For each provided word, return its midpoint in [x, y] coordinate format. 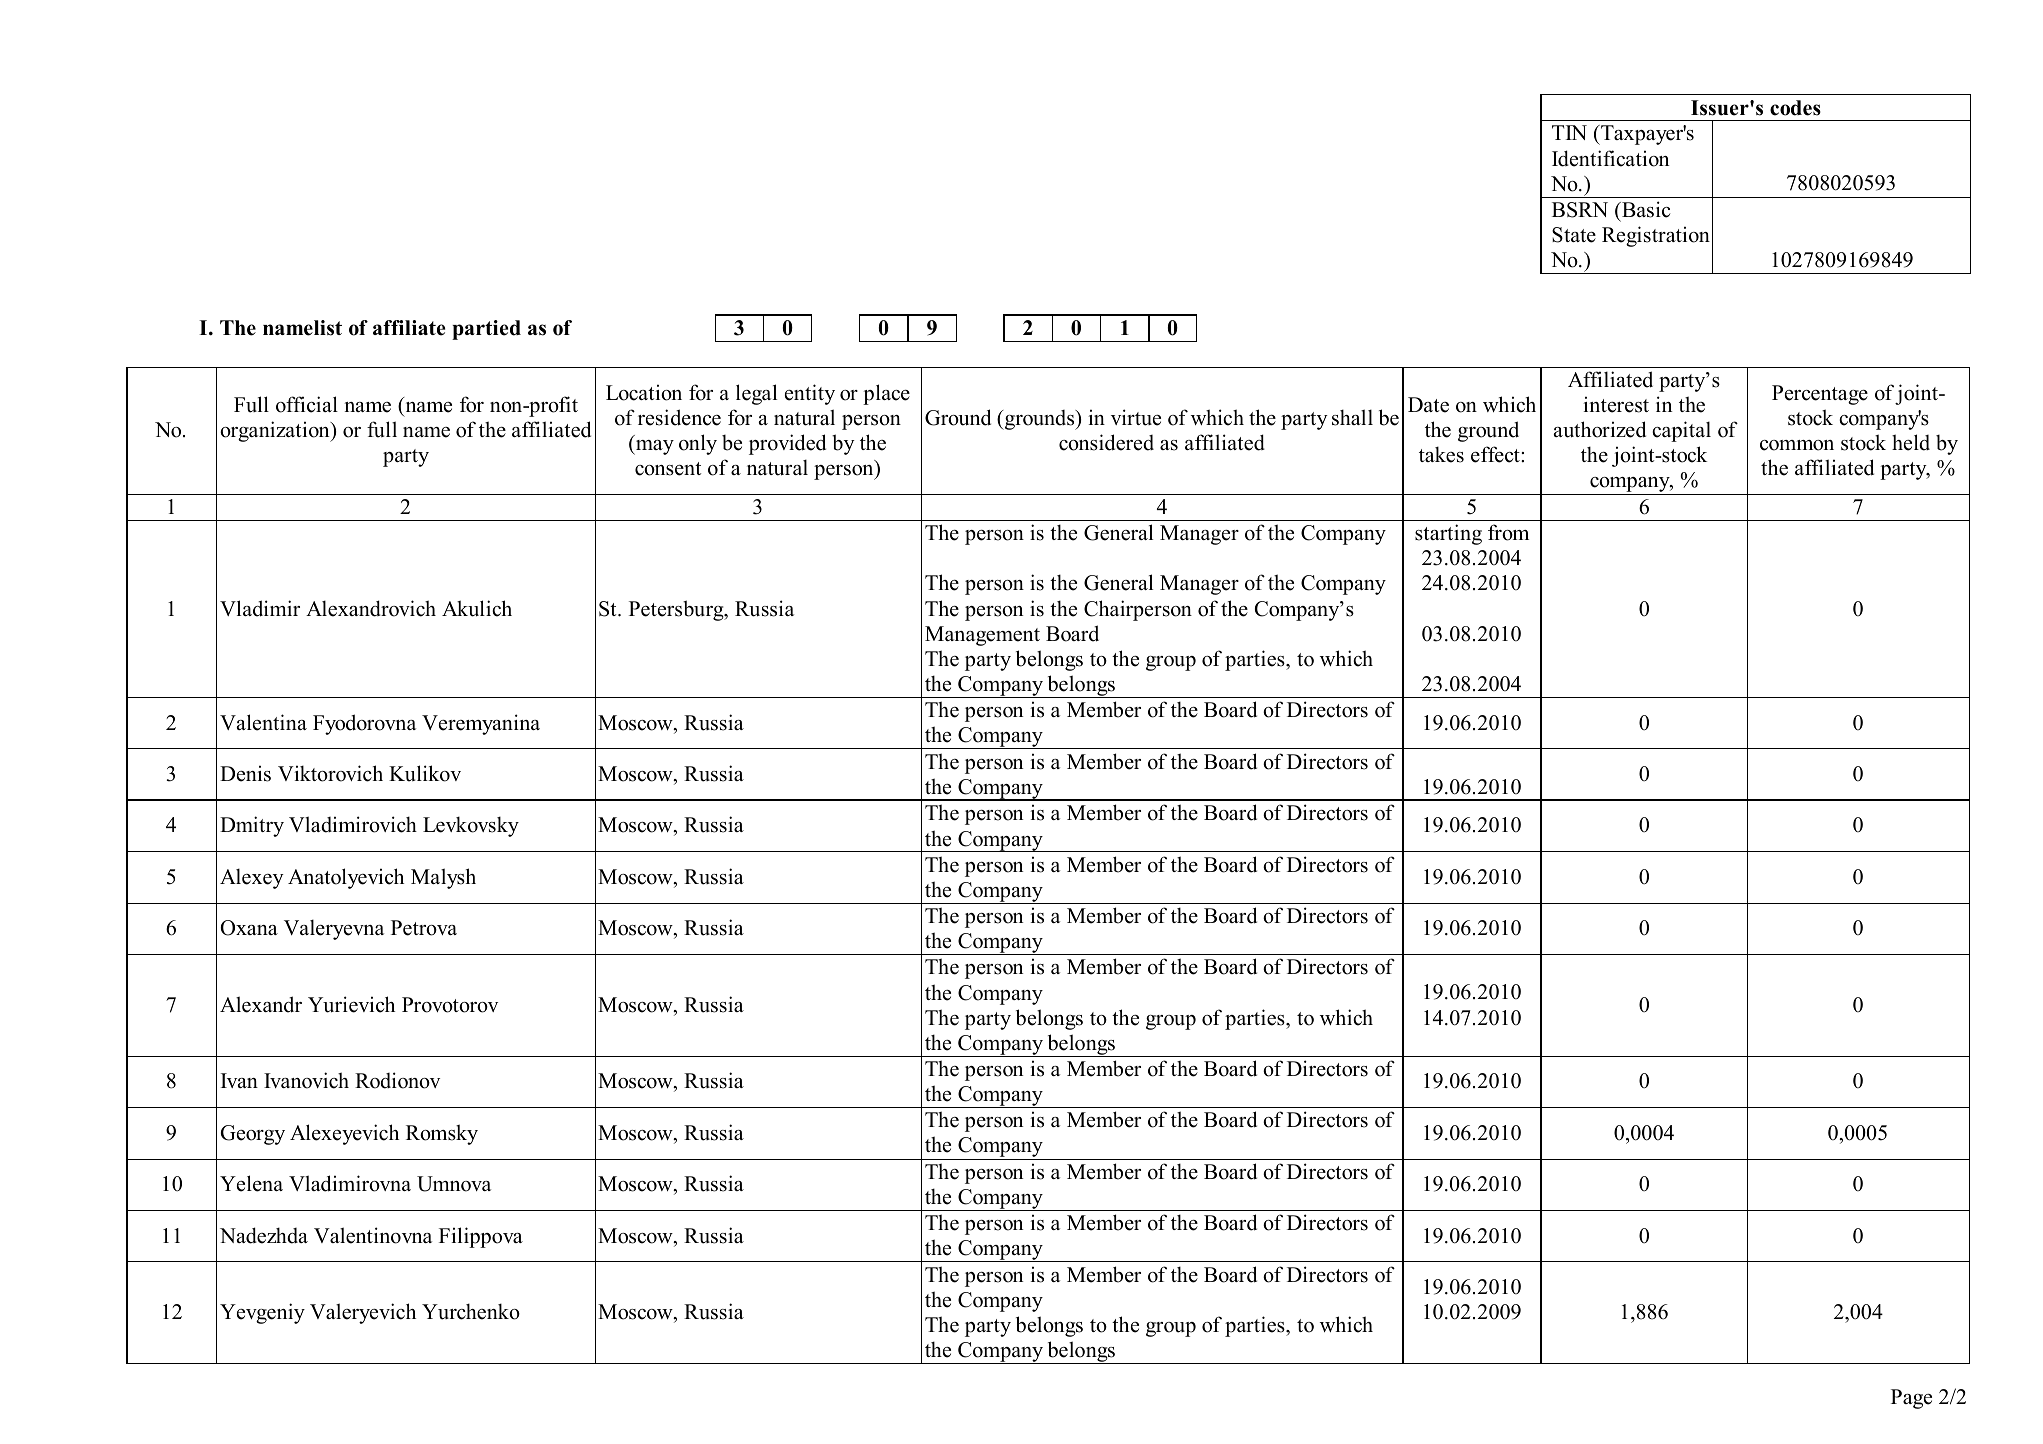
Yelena [251, 1183]
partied [486, 330]
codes [1795, 108]
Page [1911, 1399]
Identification [1610, 158]
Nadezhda [264, 1235]
